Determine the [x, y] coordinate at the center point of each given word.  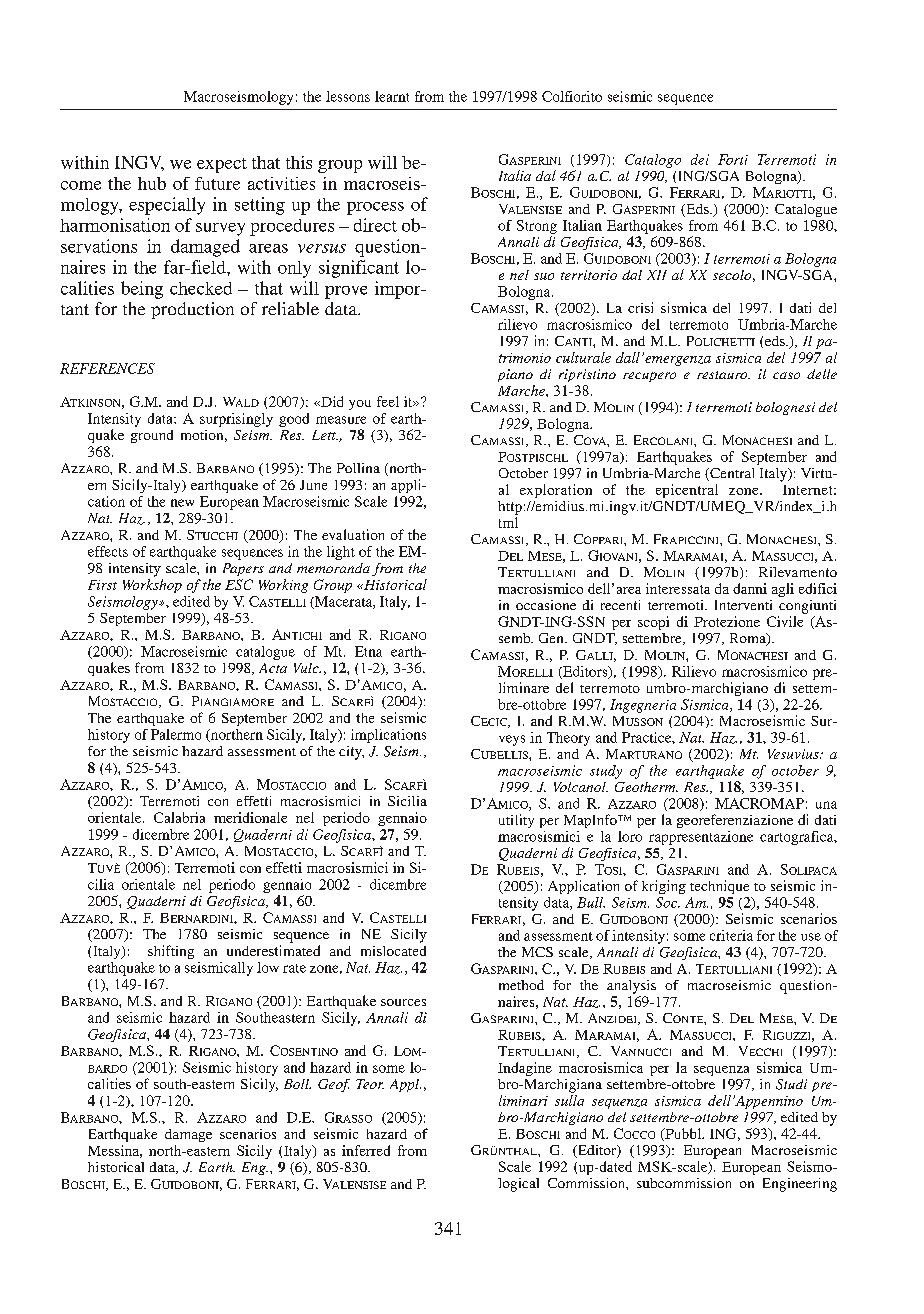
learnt [392, 96]
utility [516, 821]
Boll [297, 1084]
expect [222, 165]
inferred [366, 1150]
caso [786, 375]
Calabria [179, 817]
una [826, 805]
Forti [733, 159]
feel [388, 401]
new [182, 503]
